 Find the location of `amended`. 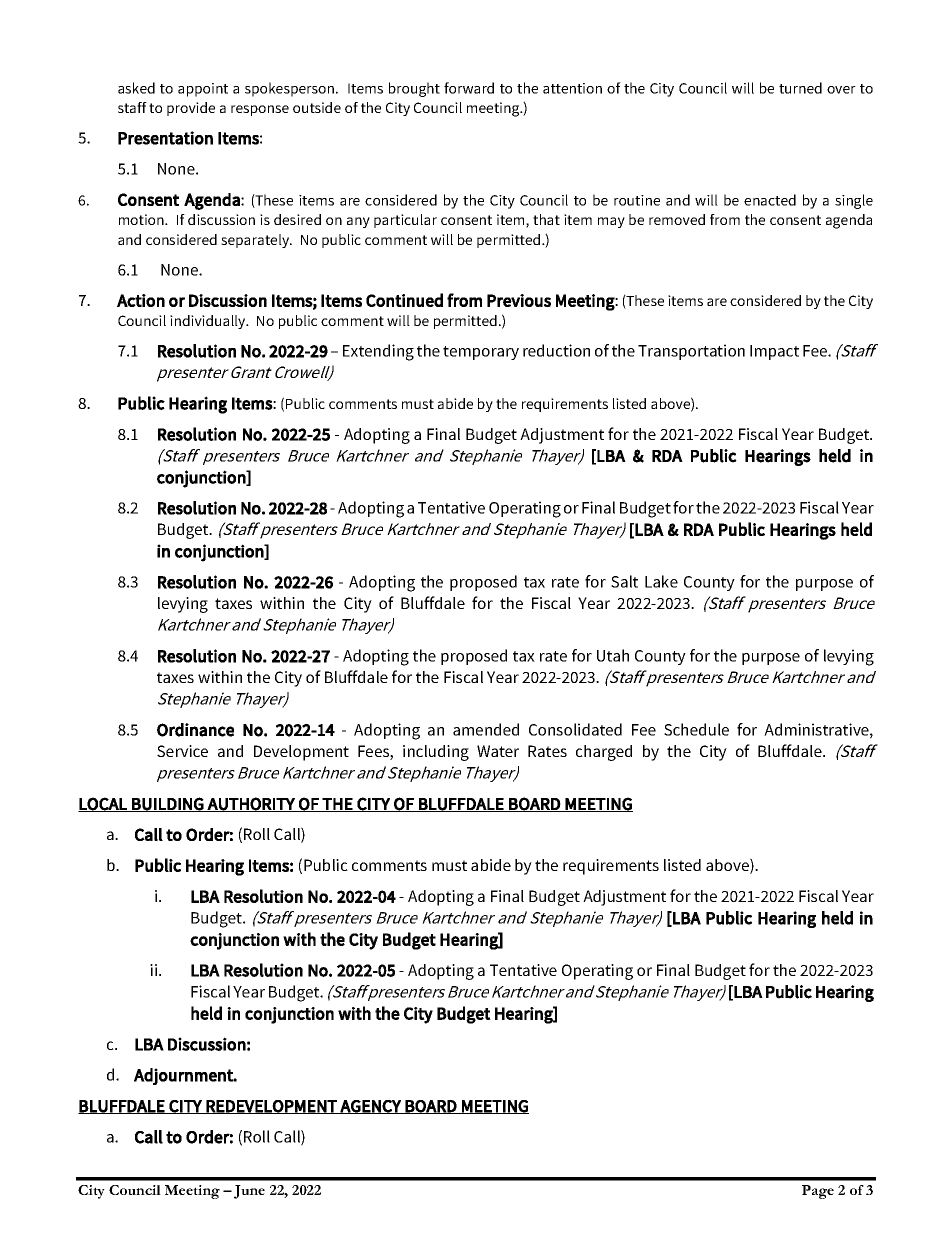

amended is located at coordinates (486, 729).
